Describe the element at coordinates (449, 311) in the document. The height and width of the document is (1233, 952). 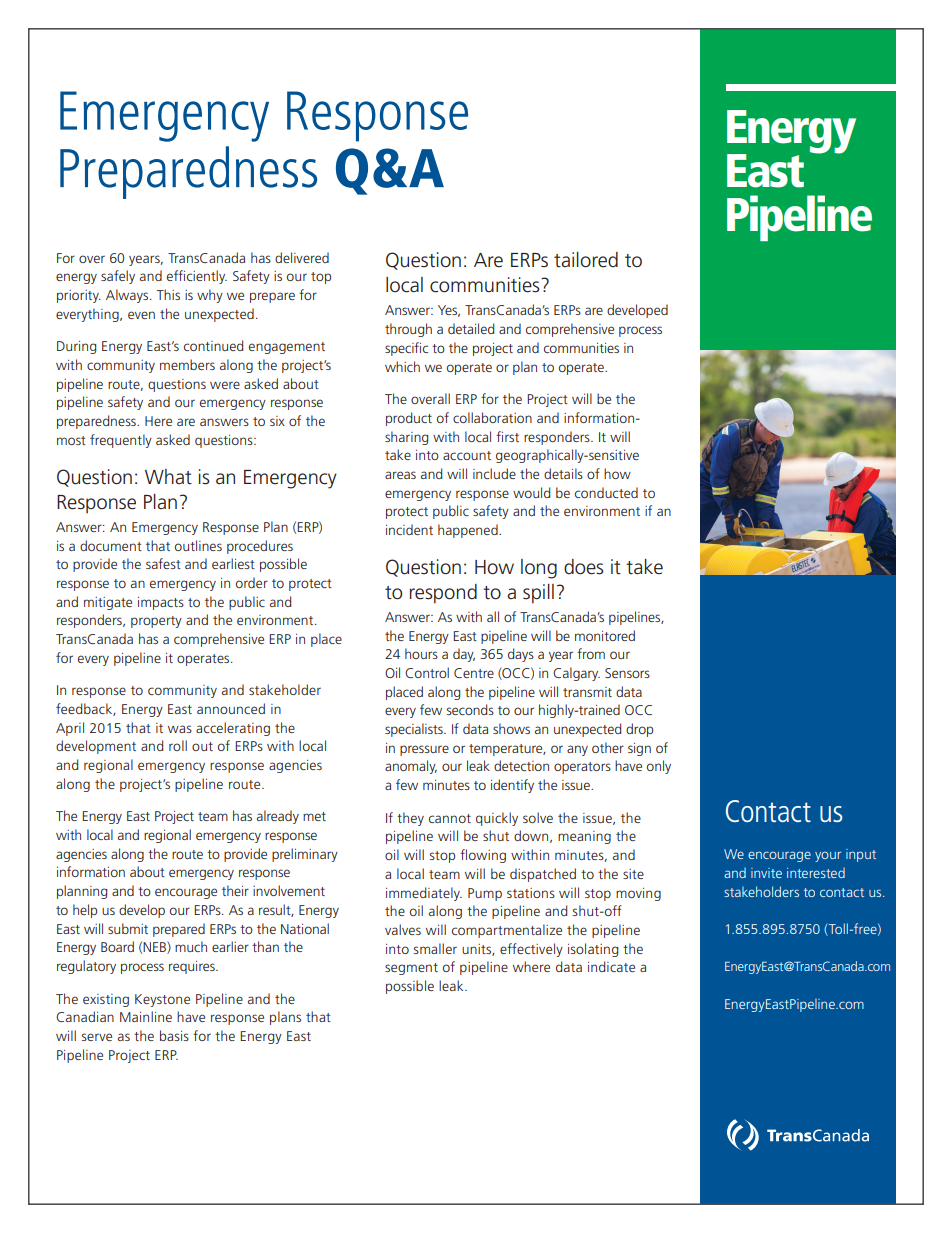
I see `Yes` at that location.
